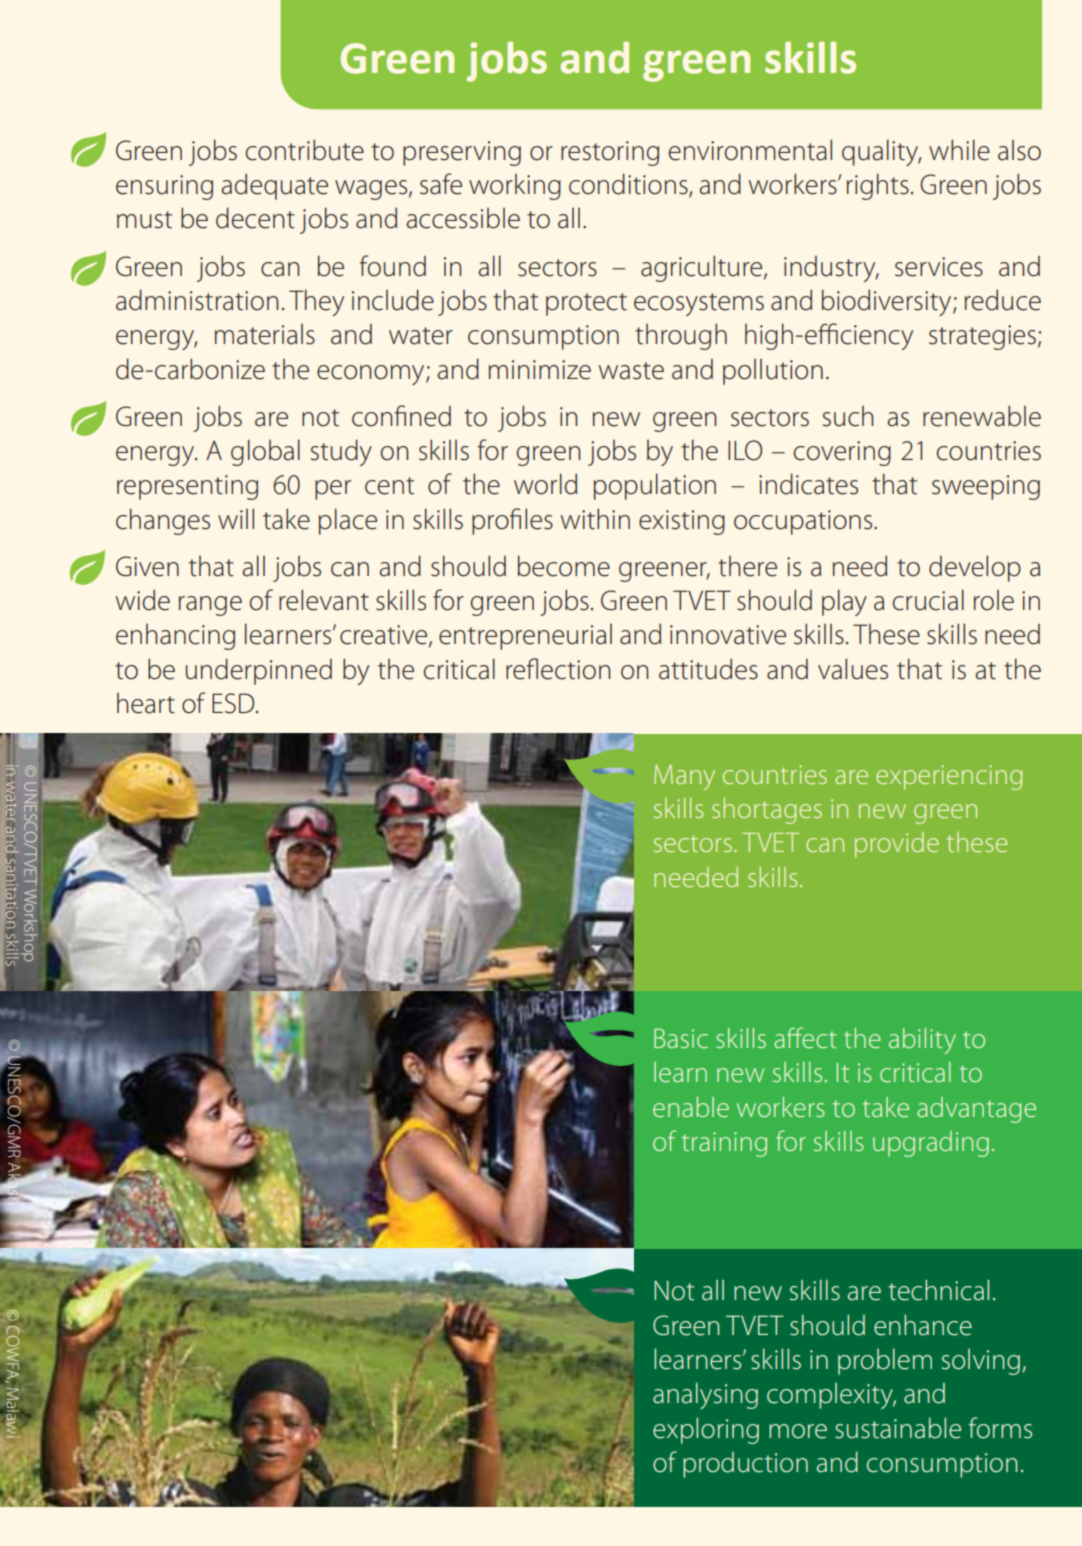 The height and width of the screenshot is (1546, 1082). Describe the element at coordinates (706, 1430) in the screenshot. I see `exploring` at that location.
